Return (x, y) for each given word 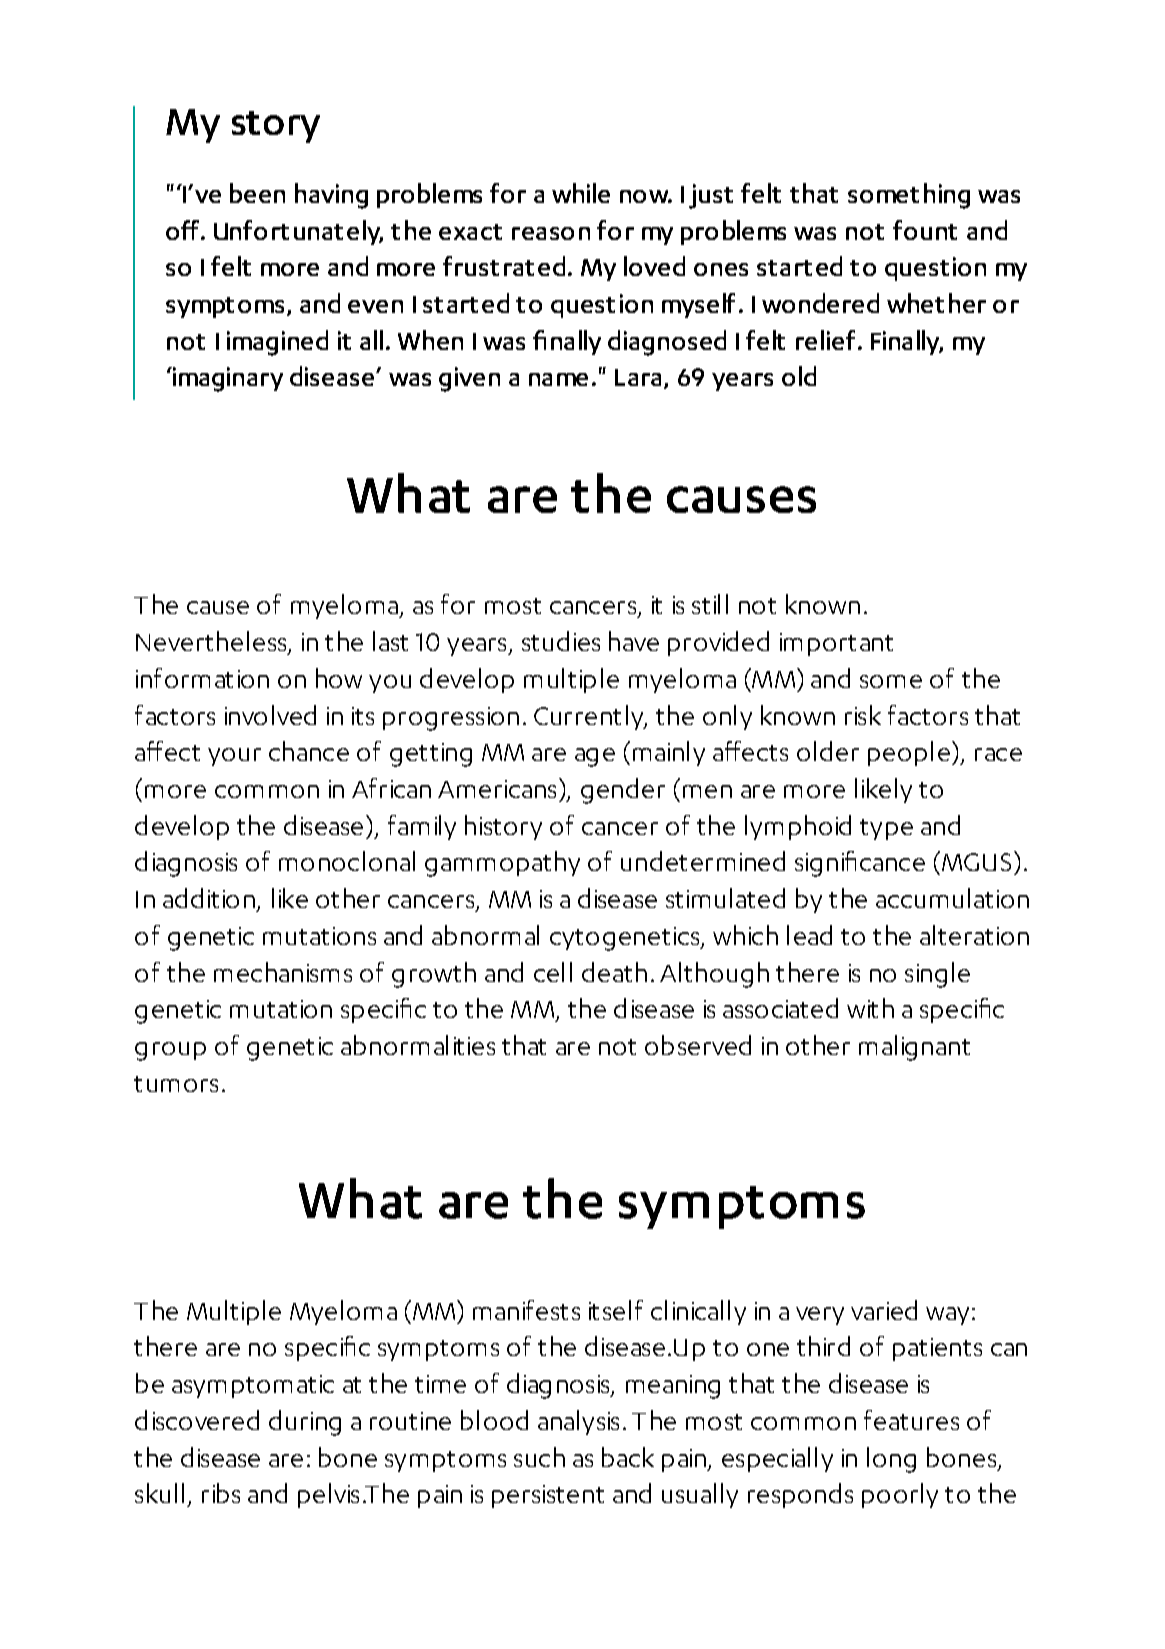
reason (551, 233)
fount (925, 230)
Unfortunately (298, 232)
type (886, 829)
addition (209, 898)
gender (623, 791)
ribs (221, 1493)
